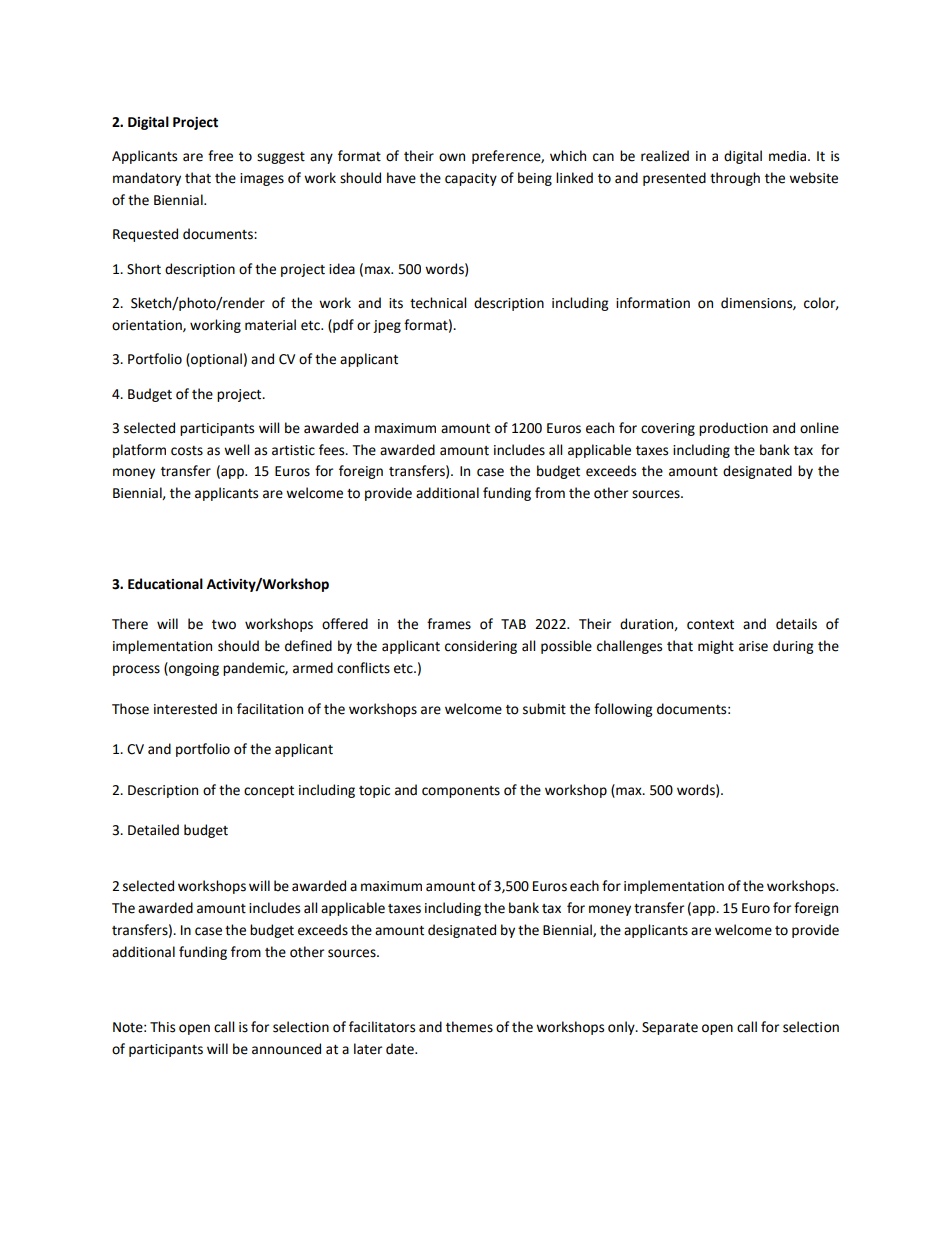  What do you see at coordinates (471, 179) in the screenshot?
I see `capacity` at bounding box center [471, 179].
